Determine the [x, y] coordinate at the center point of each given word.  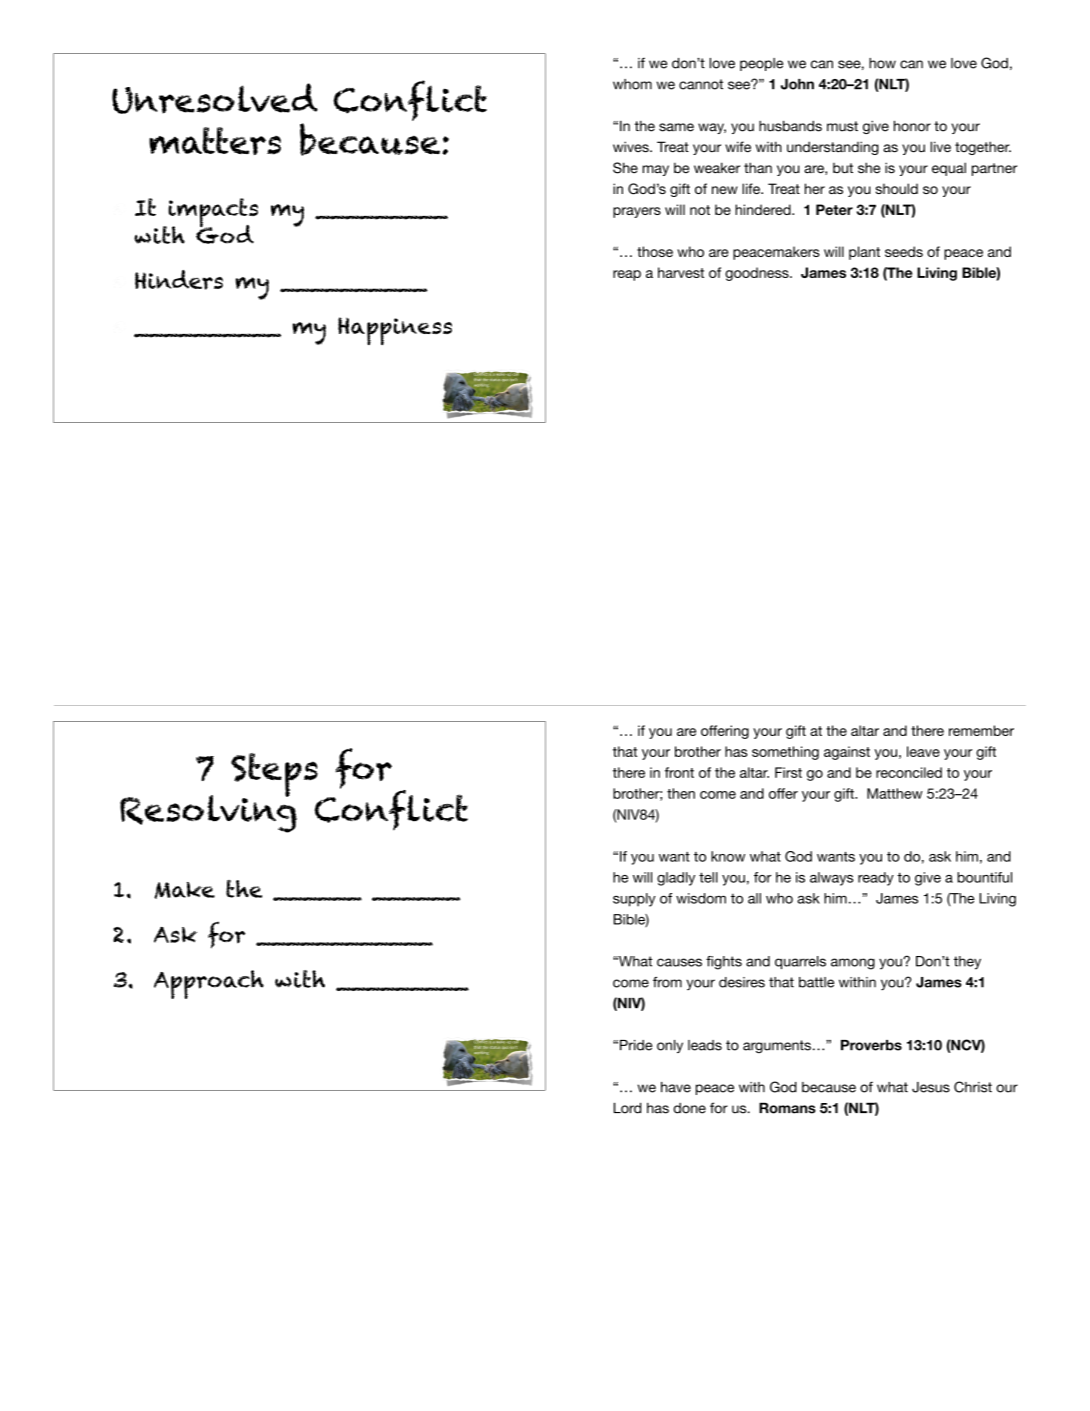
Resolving [208, 812]
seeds [904, 251]
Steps [274, 776]
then [681, 793]
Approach [209, 984]
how [882, 63]
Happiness [395, 331]
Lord [627, 1108]
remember [981, 730]
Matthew [895, 793]
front [679, 772]
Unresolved [215, 98]
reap [627, 275]
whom [632, 84]
